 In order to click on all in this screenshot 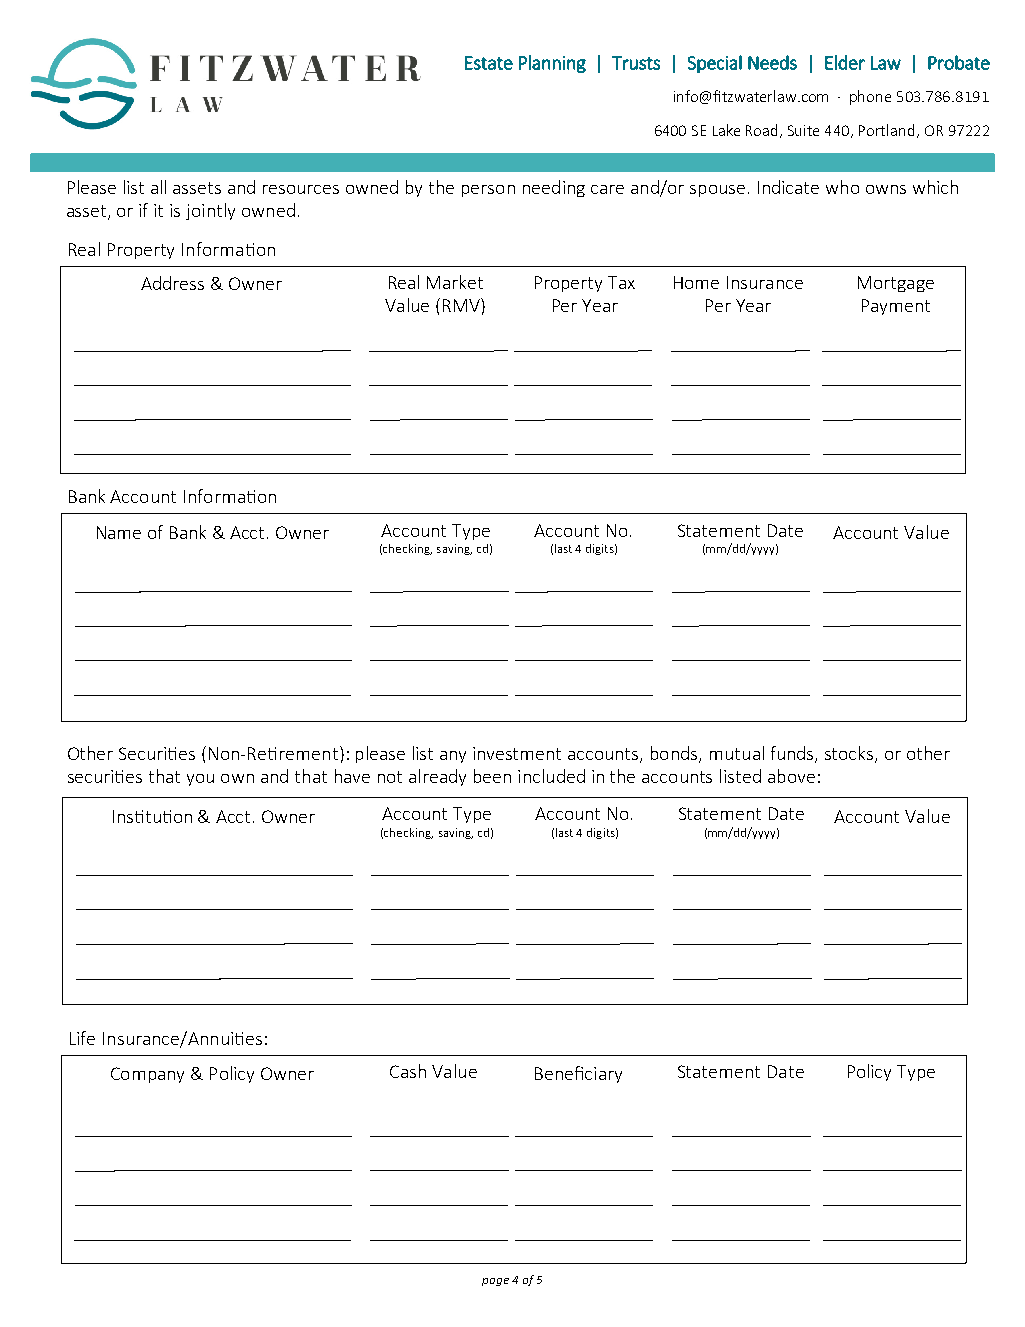, I will do `click(158, 187)`.
